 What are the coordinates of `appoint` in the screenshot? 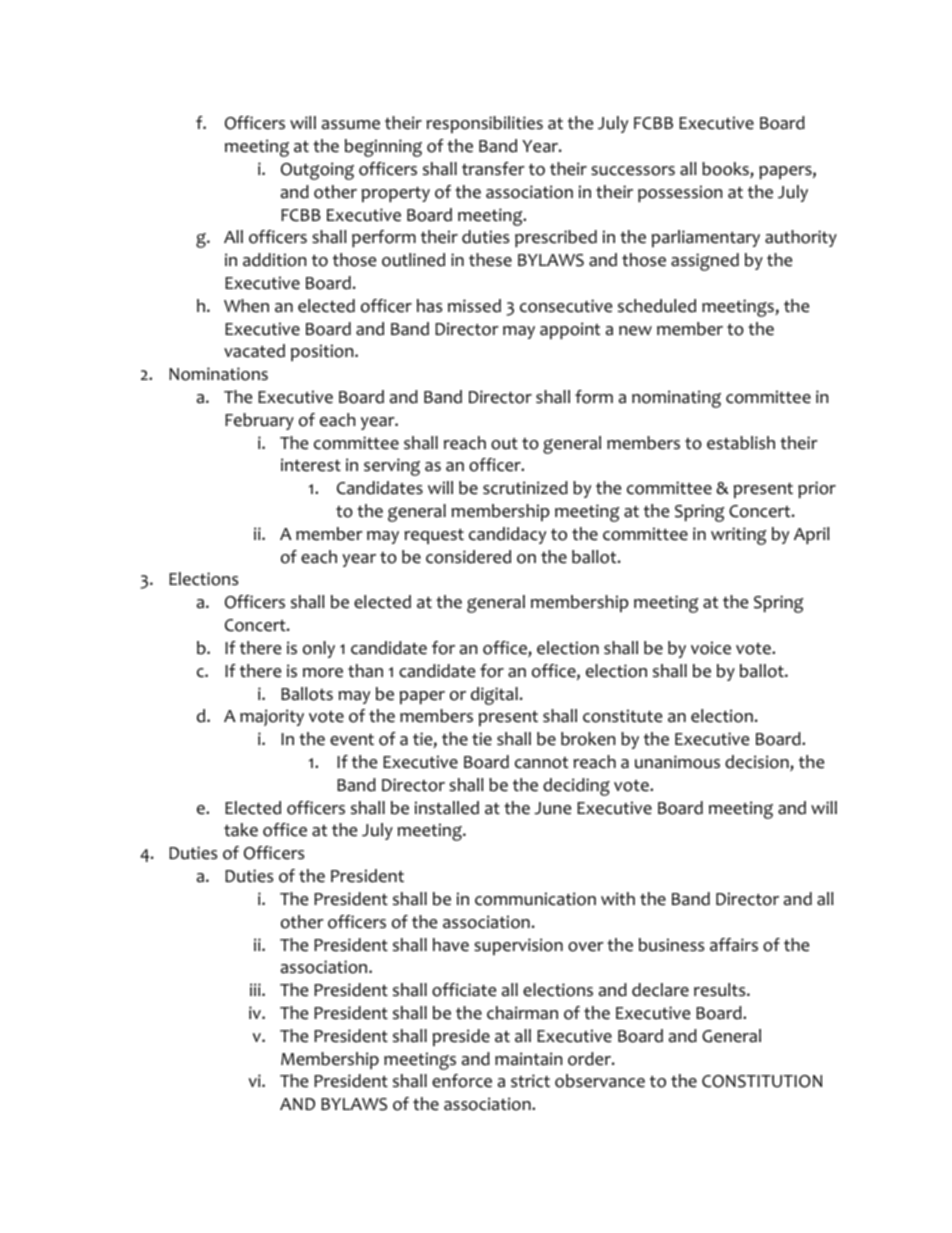 It's located at (570, 330).
